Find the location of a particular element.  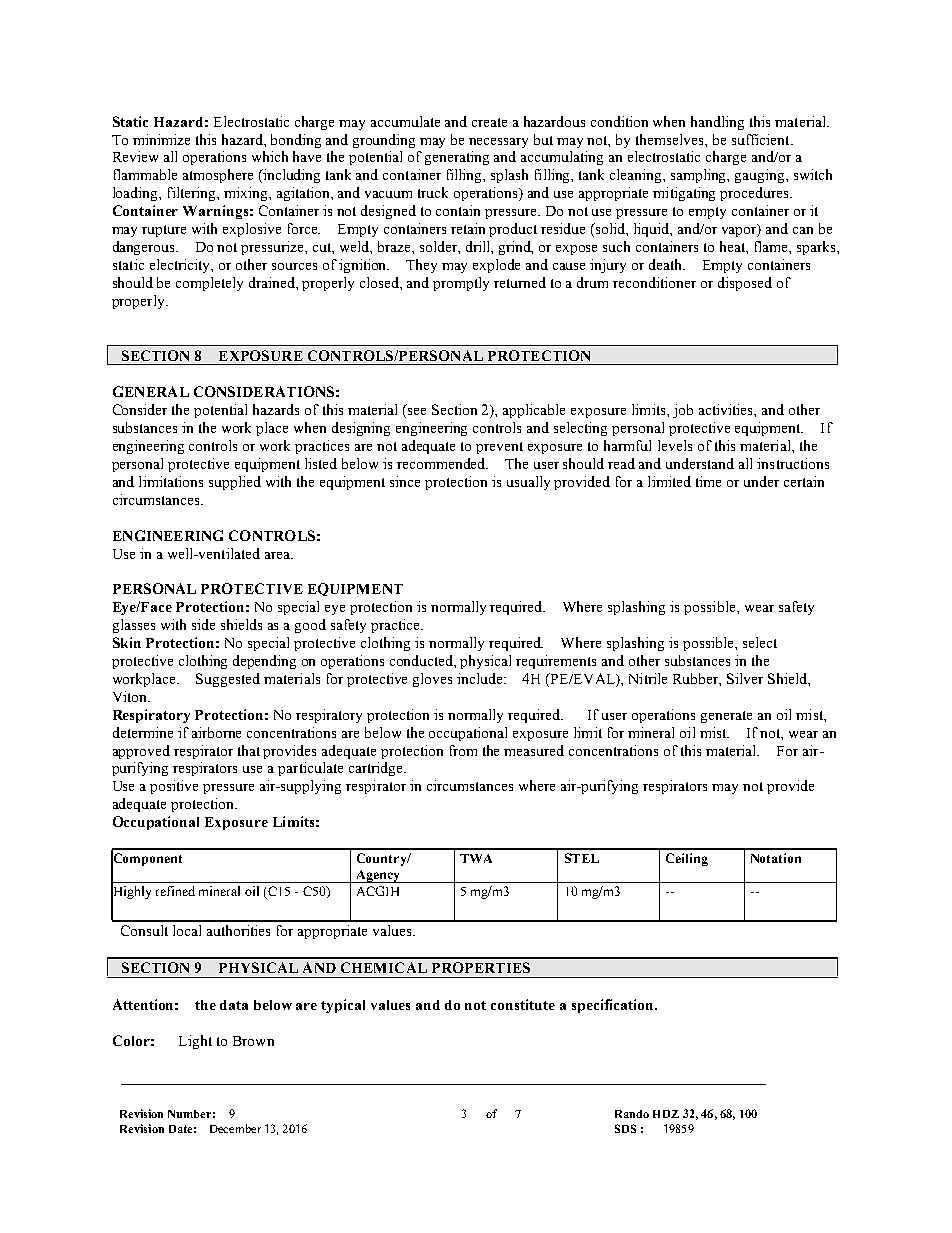

generating is located at coordinates (457, 158).
